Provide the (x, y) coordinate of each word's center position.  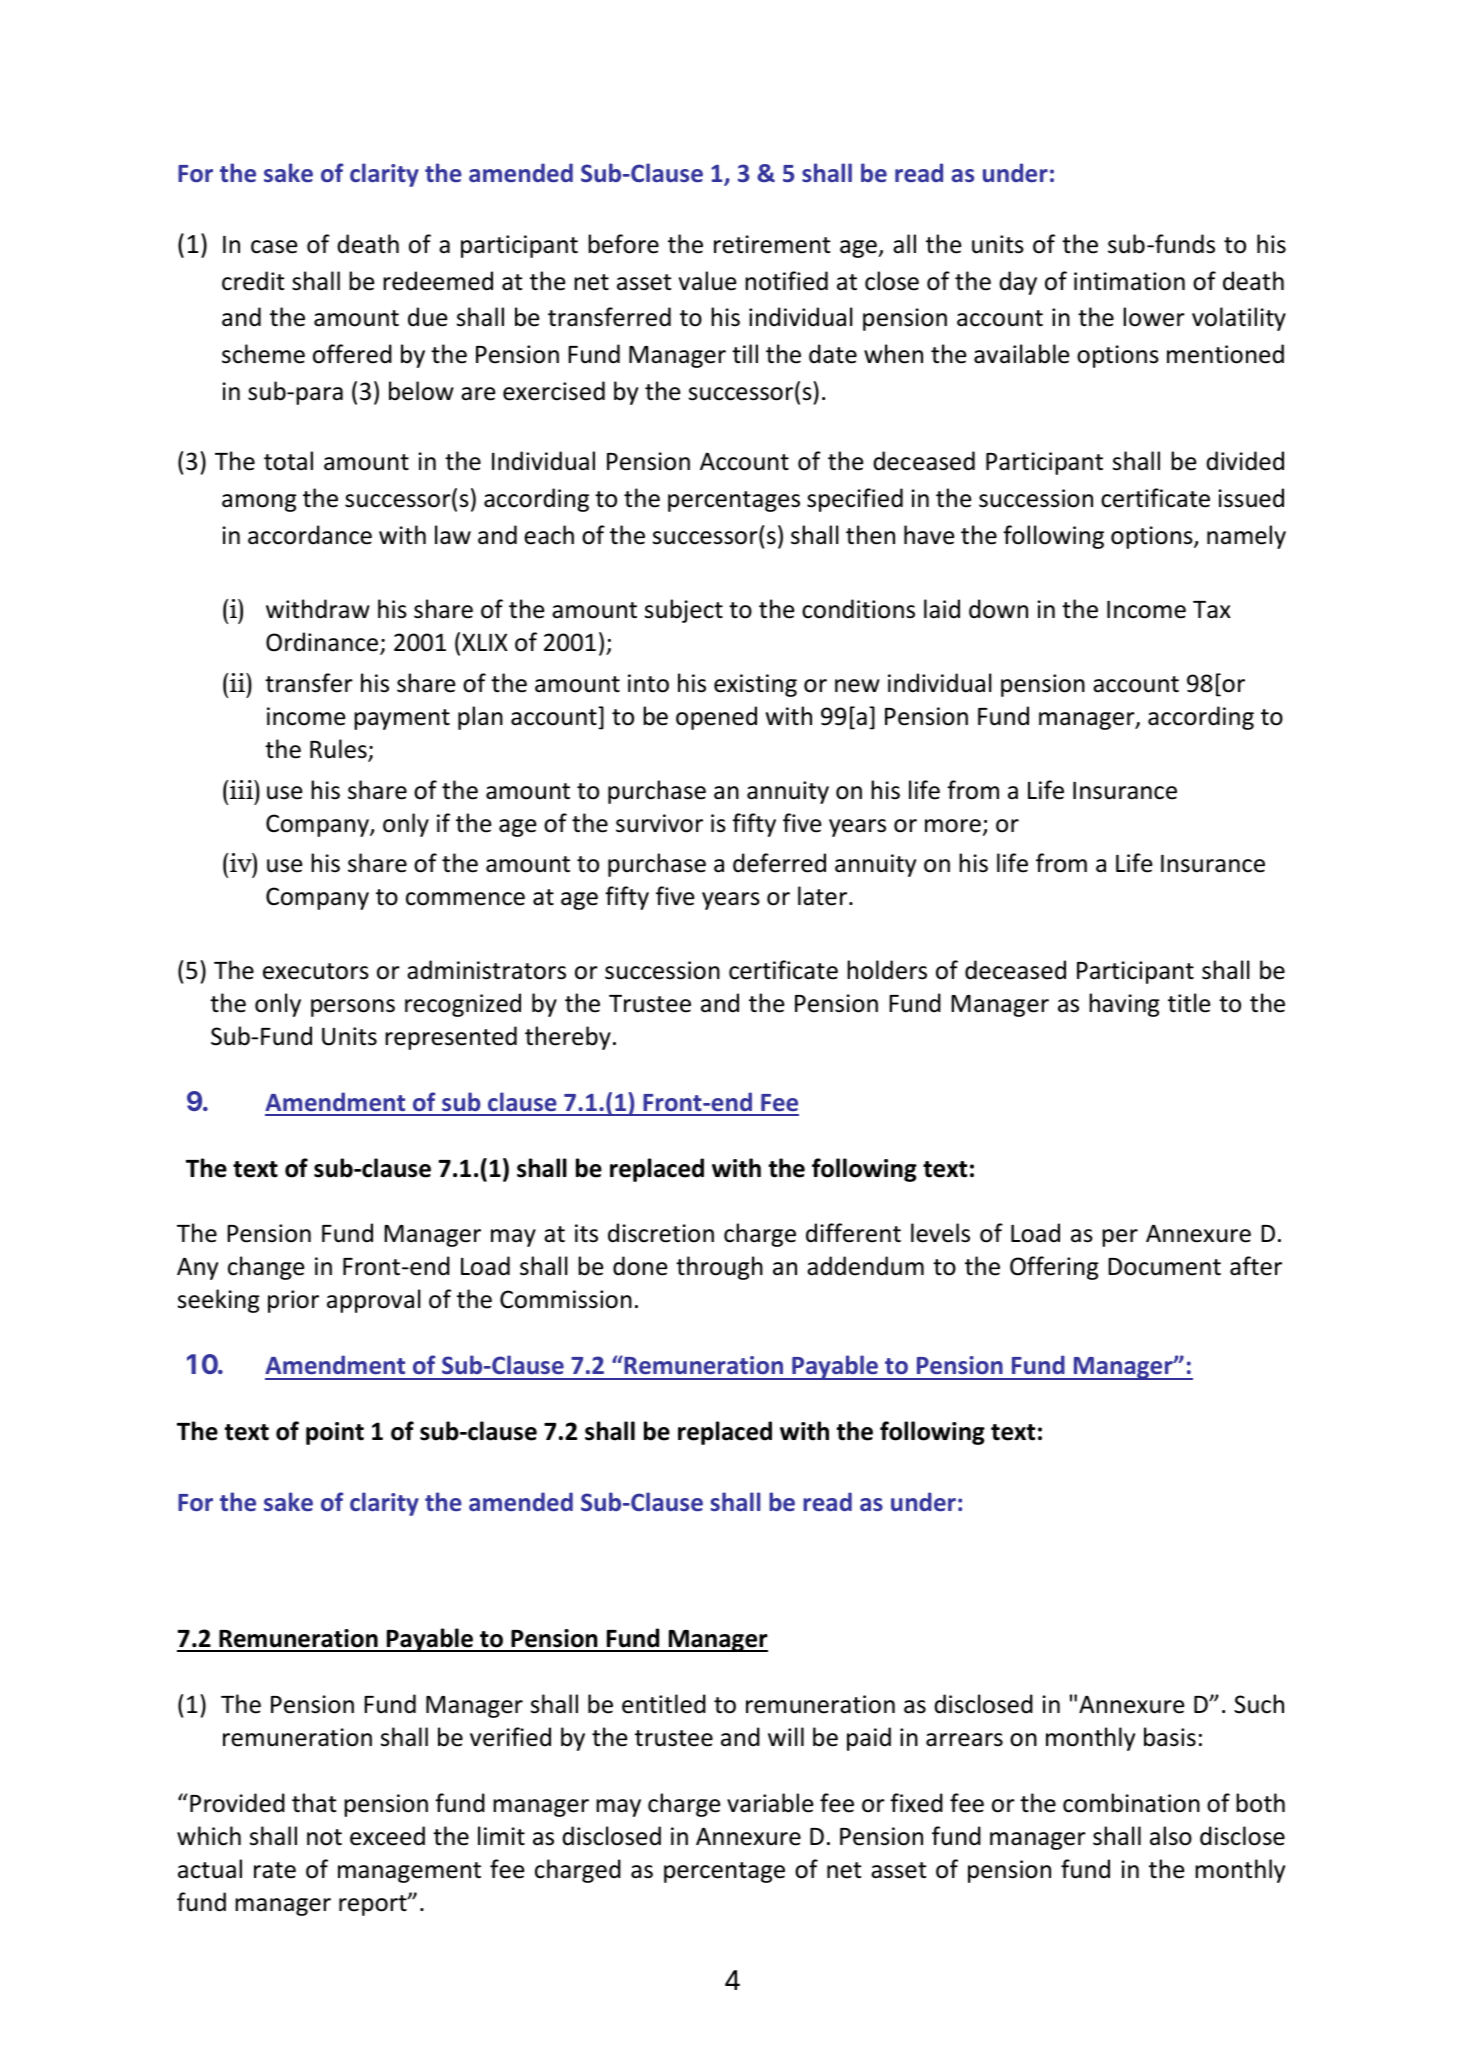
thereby (568, 1038)
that (314, 1803)
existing (755, 685)
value (707, 281)
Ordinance (323, 643)
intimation (1129, 281)
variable (770, 1803)
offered (352, 354)
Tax (1212, 610)
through (719, 1268)
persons (353, 1008)
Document (1164, 1267)
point (335, 1433)
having (1124, 1005)
